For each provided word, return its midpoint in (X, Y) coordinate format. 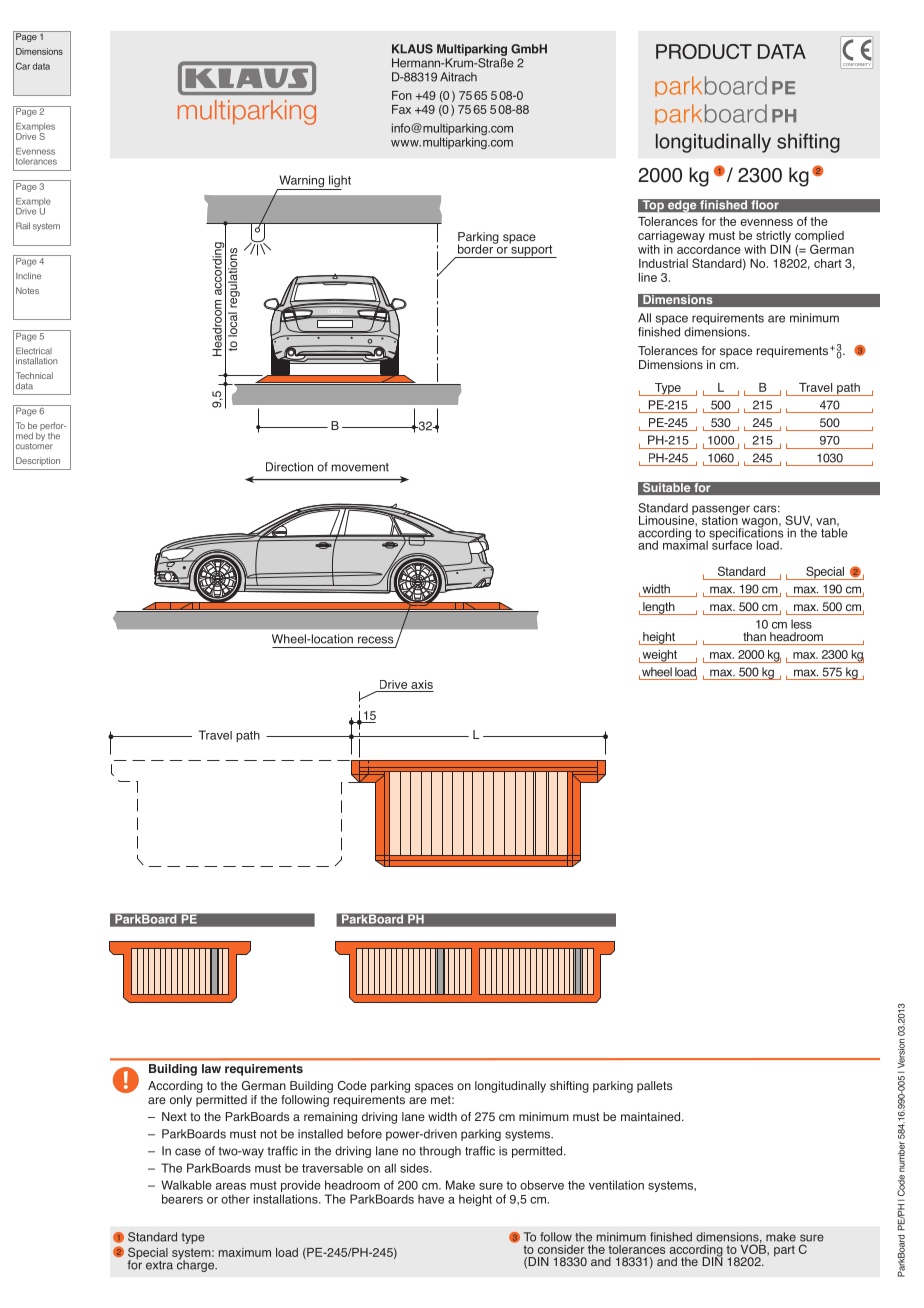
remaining (330, 1118)
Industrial (663, 263)
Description (38, 461)
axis (422, 684)
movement (360, 467)
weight (659, 656)
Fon (402, 95)
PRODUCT (704, 51)
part (784, 1251)
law (211, 1068)
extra (159, 1265)
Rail (23, 226)
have (431, 1199)
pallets (654, 1087)
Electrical (34, 351)
